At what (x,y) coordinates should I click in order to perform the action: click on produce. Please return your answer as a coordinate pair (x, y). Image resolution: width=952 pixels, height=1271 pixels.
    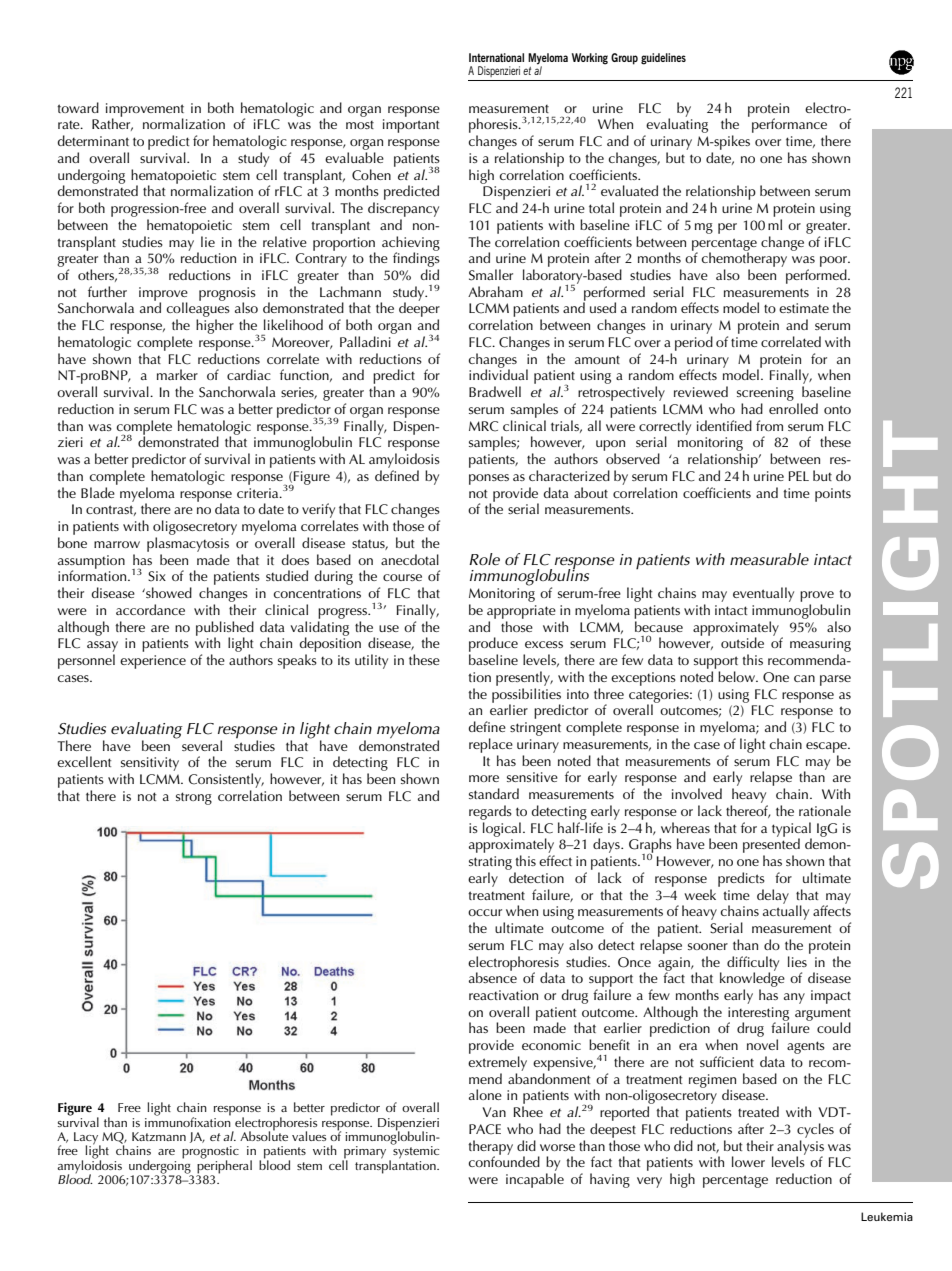
    Looking at the image, I should click on (493, 646).
